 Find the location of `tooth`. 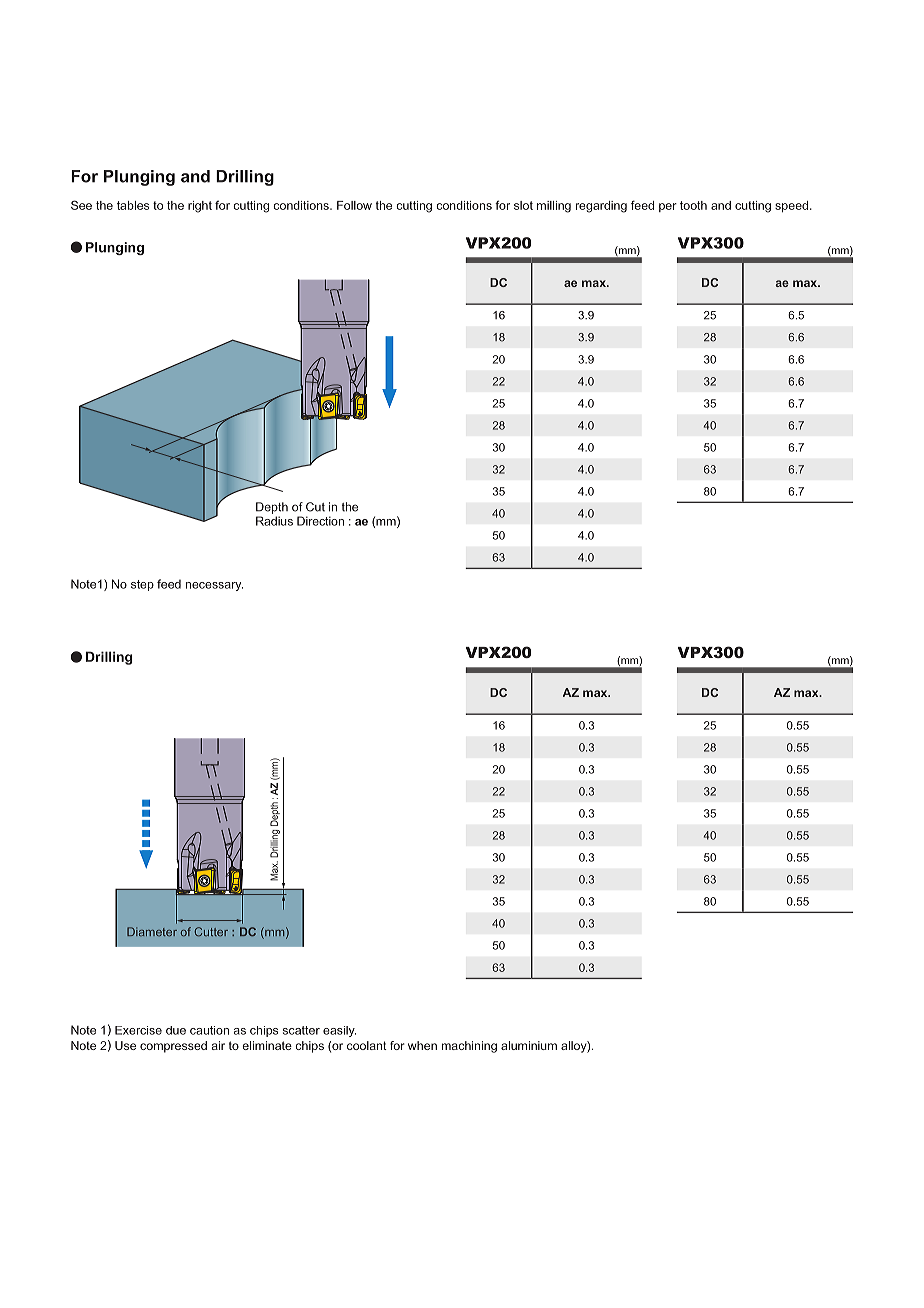

tooth is located at coordinates (693, 205).
